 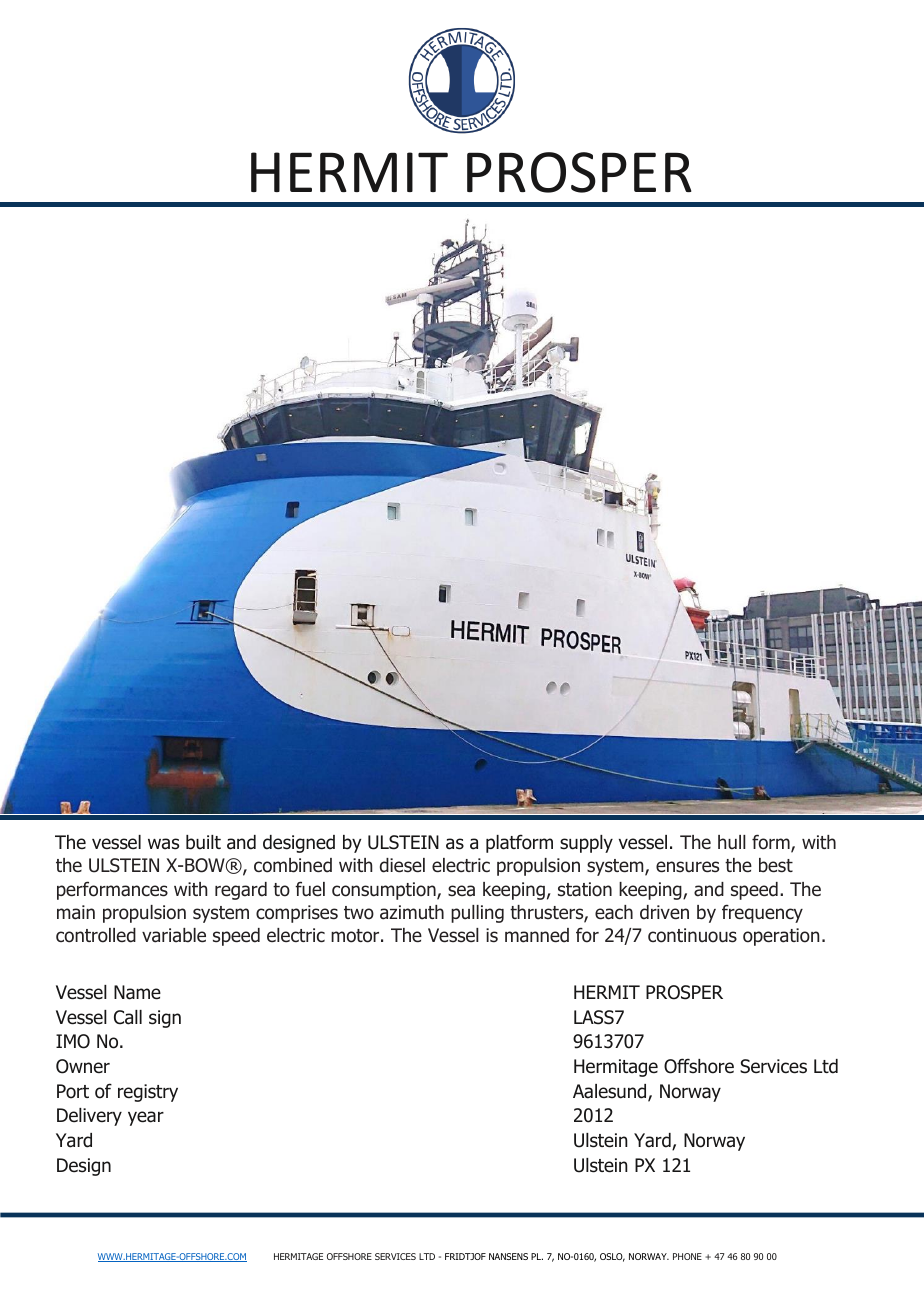 What do you see at coordinates (402, 865) in the document?
I see `diesel` at bounding box center [402, 865].
